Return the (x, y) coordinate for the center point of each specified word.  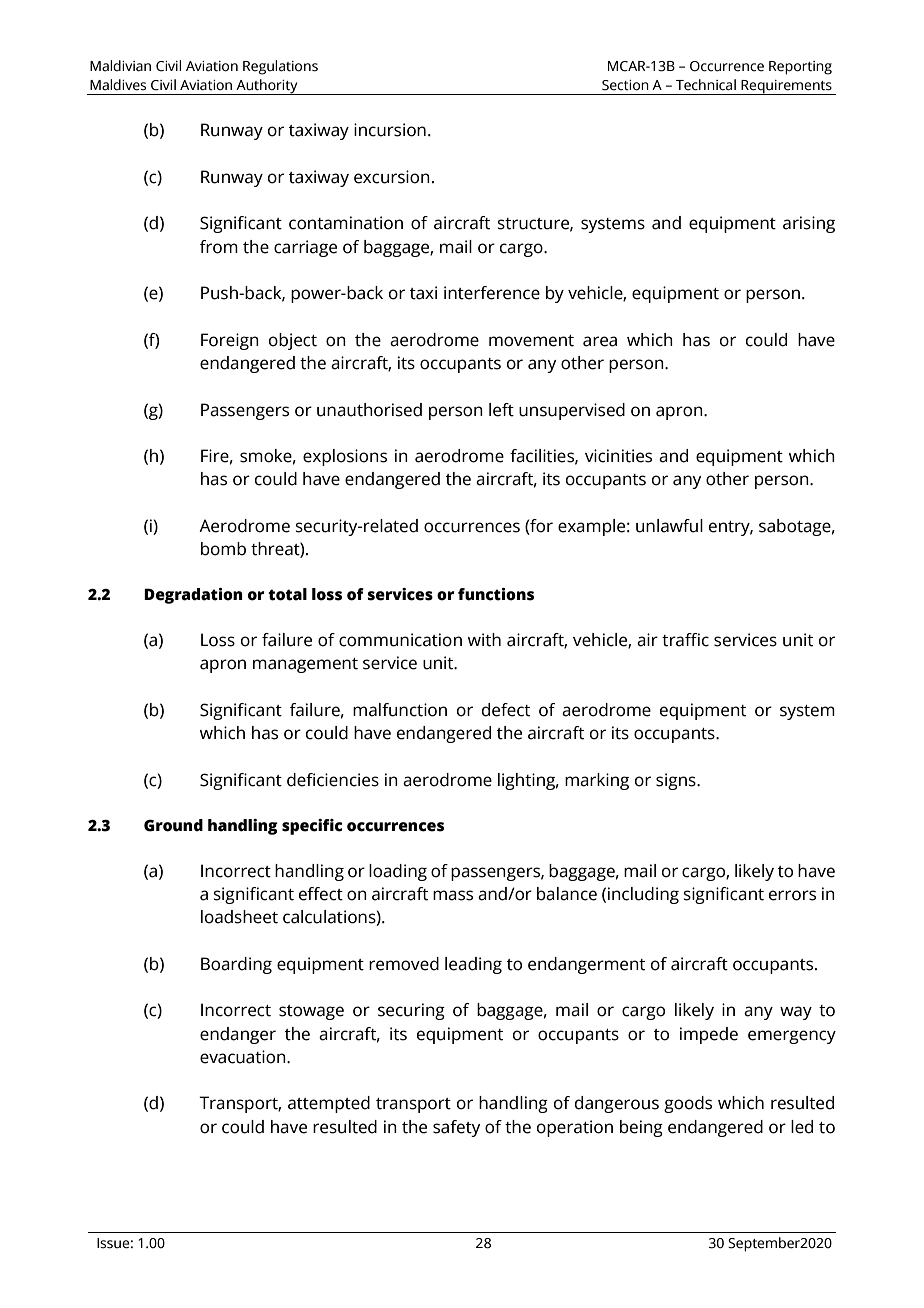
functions (496, 594)
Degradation (193, 596)
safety (456, 1128)
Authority (267, 87)
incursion (390, 130)
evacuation (244, 1057)
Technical (706, 85)
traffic (685, 640)
